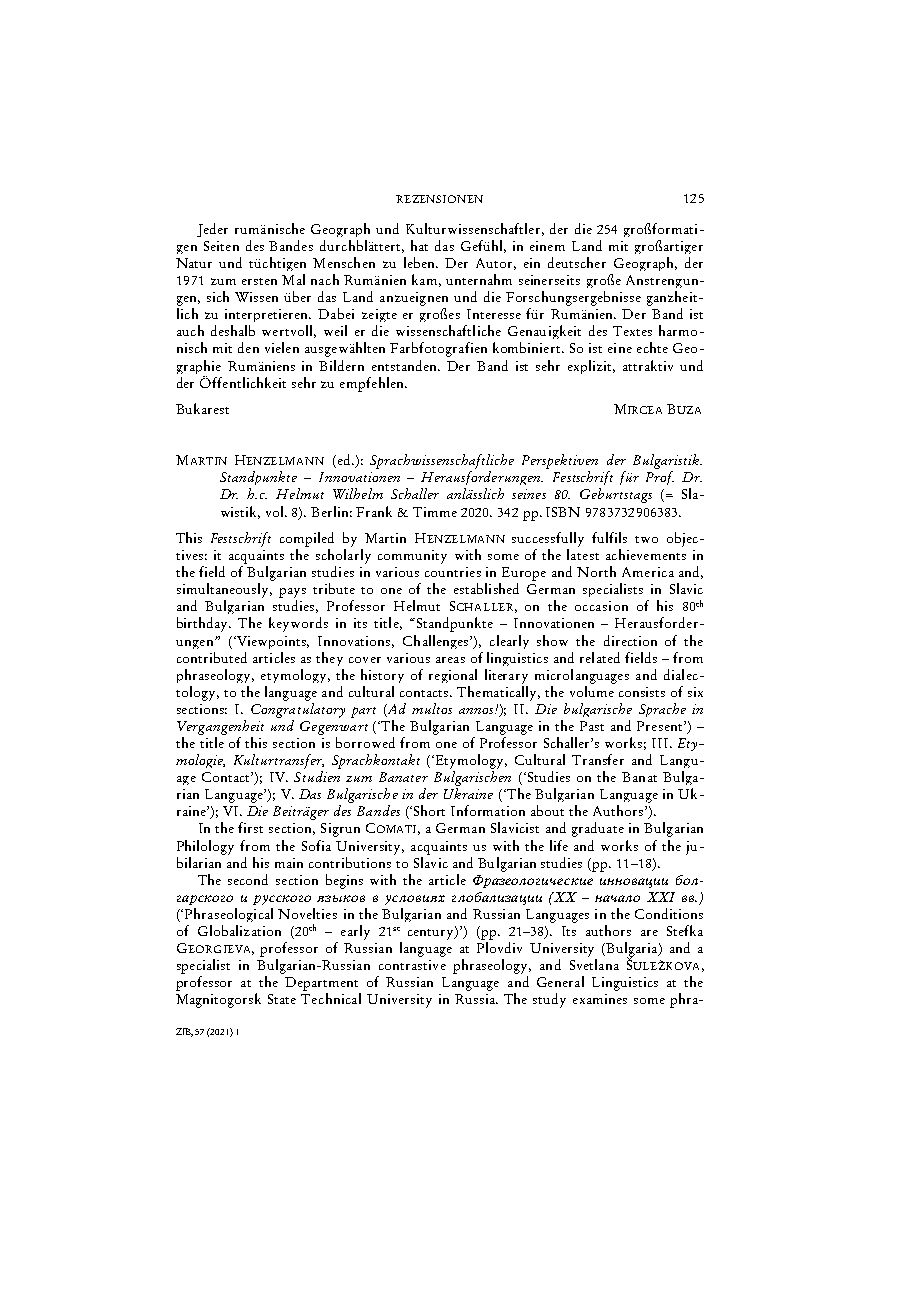 The height and width of the image is (1308, 924). Describe the element at coordinates (293, 279) in the image. I see `Mal` at that location.
